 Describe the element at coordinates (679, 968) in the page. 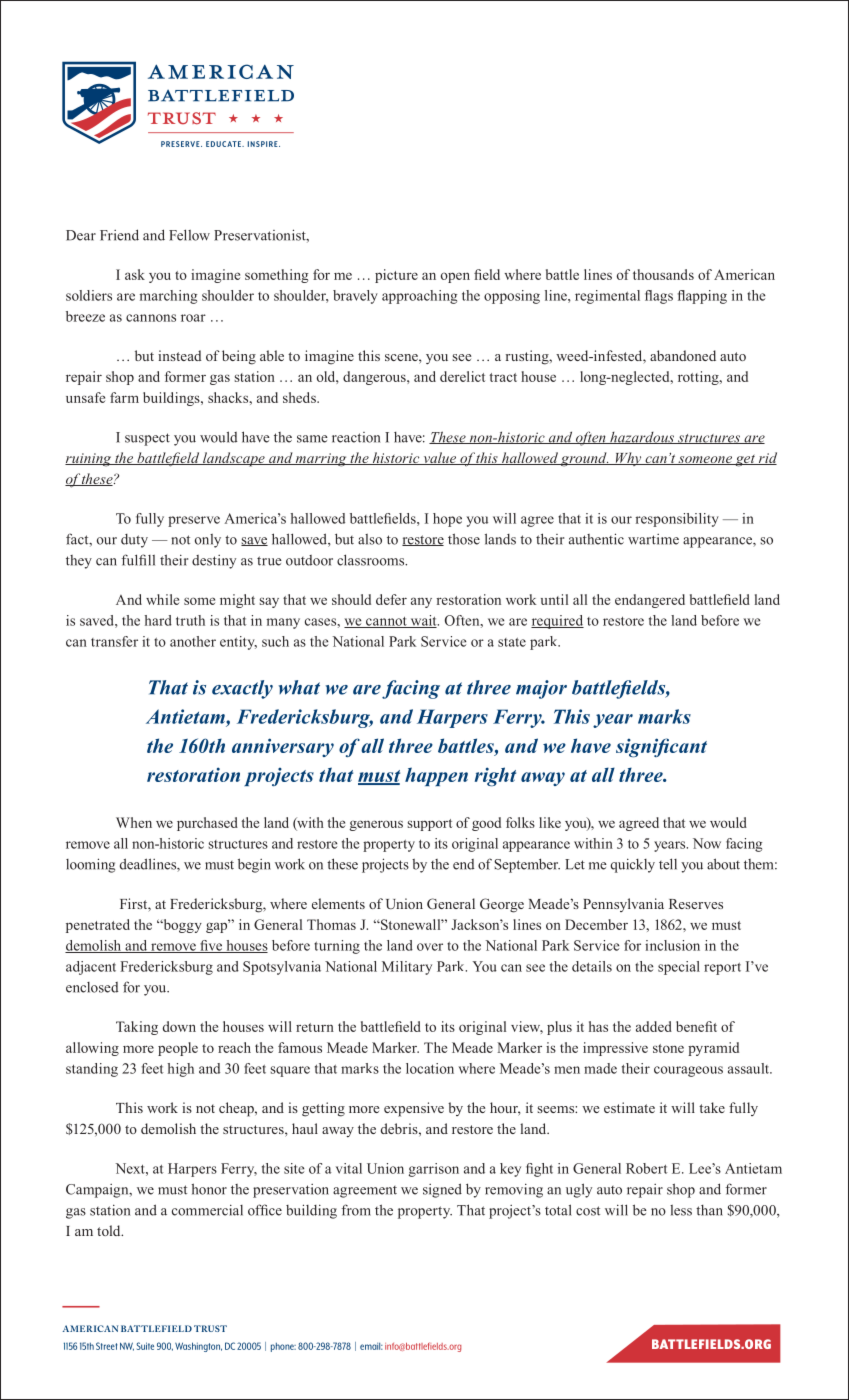

I see `special` at that location.
